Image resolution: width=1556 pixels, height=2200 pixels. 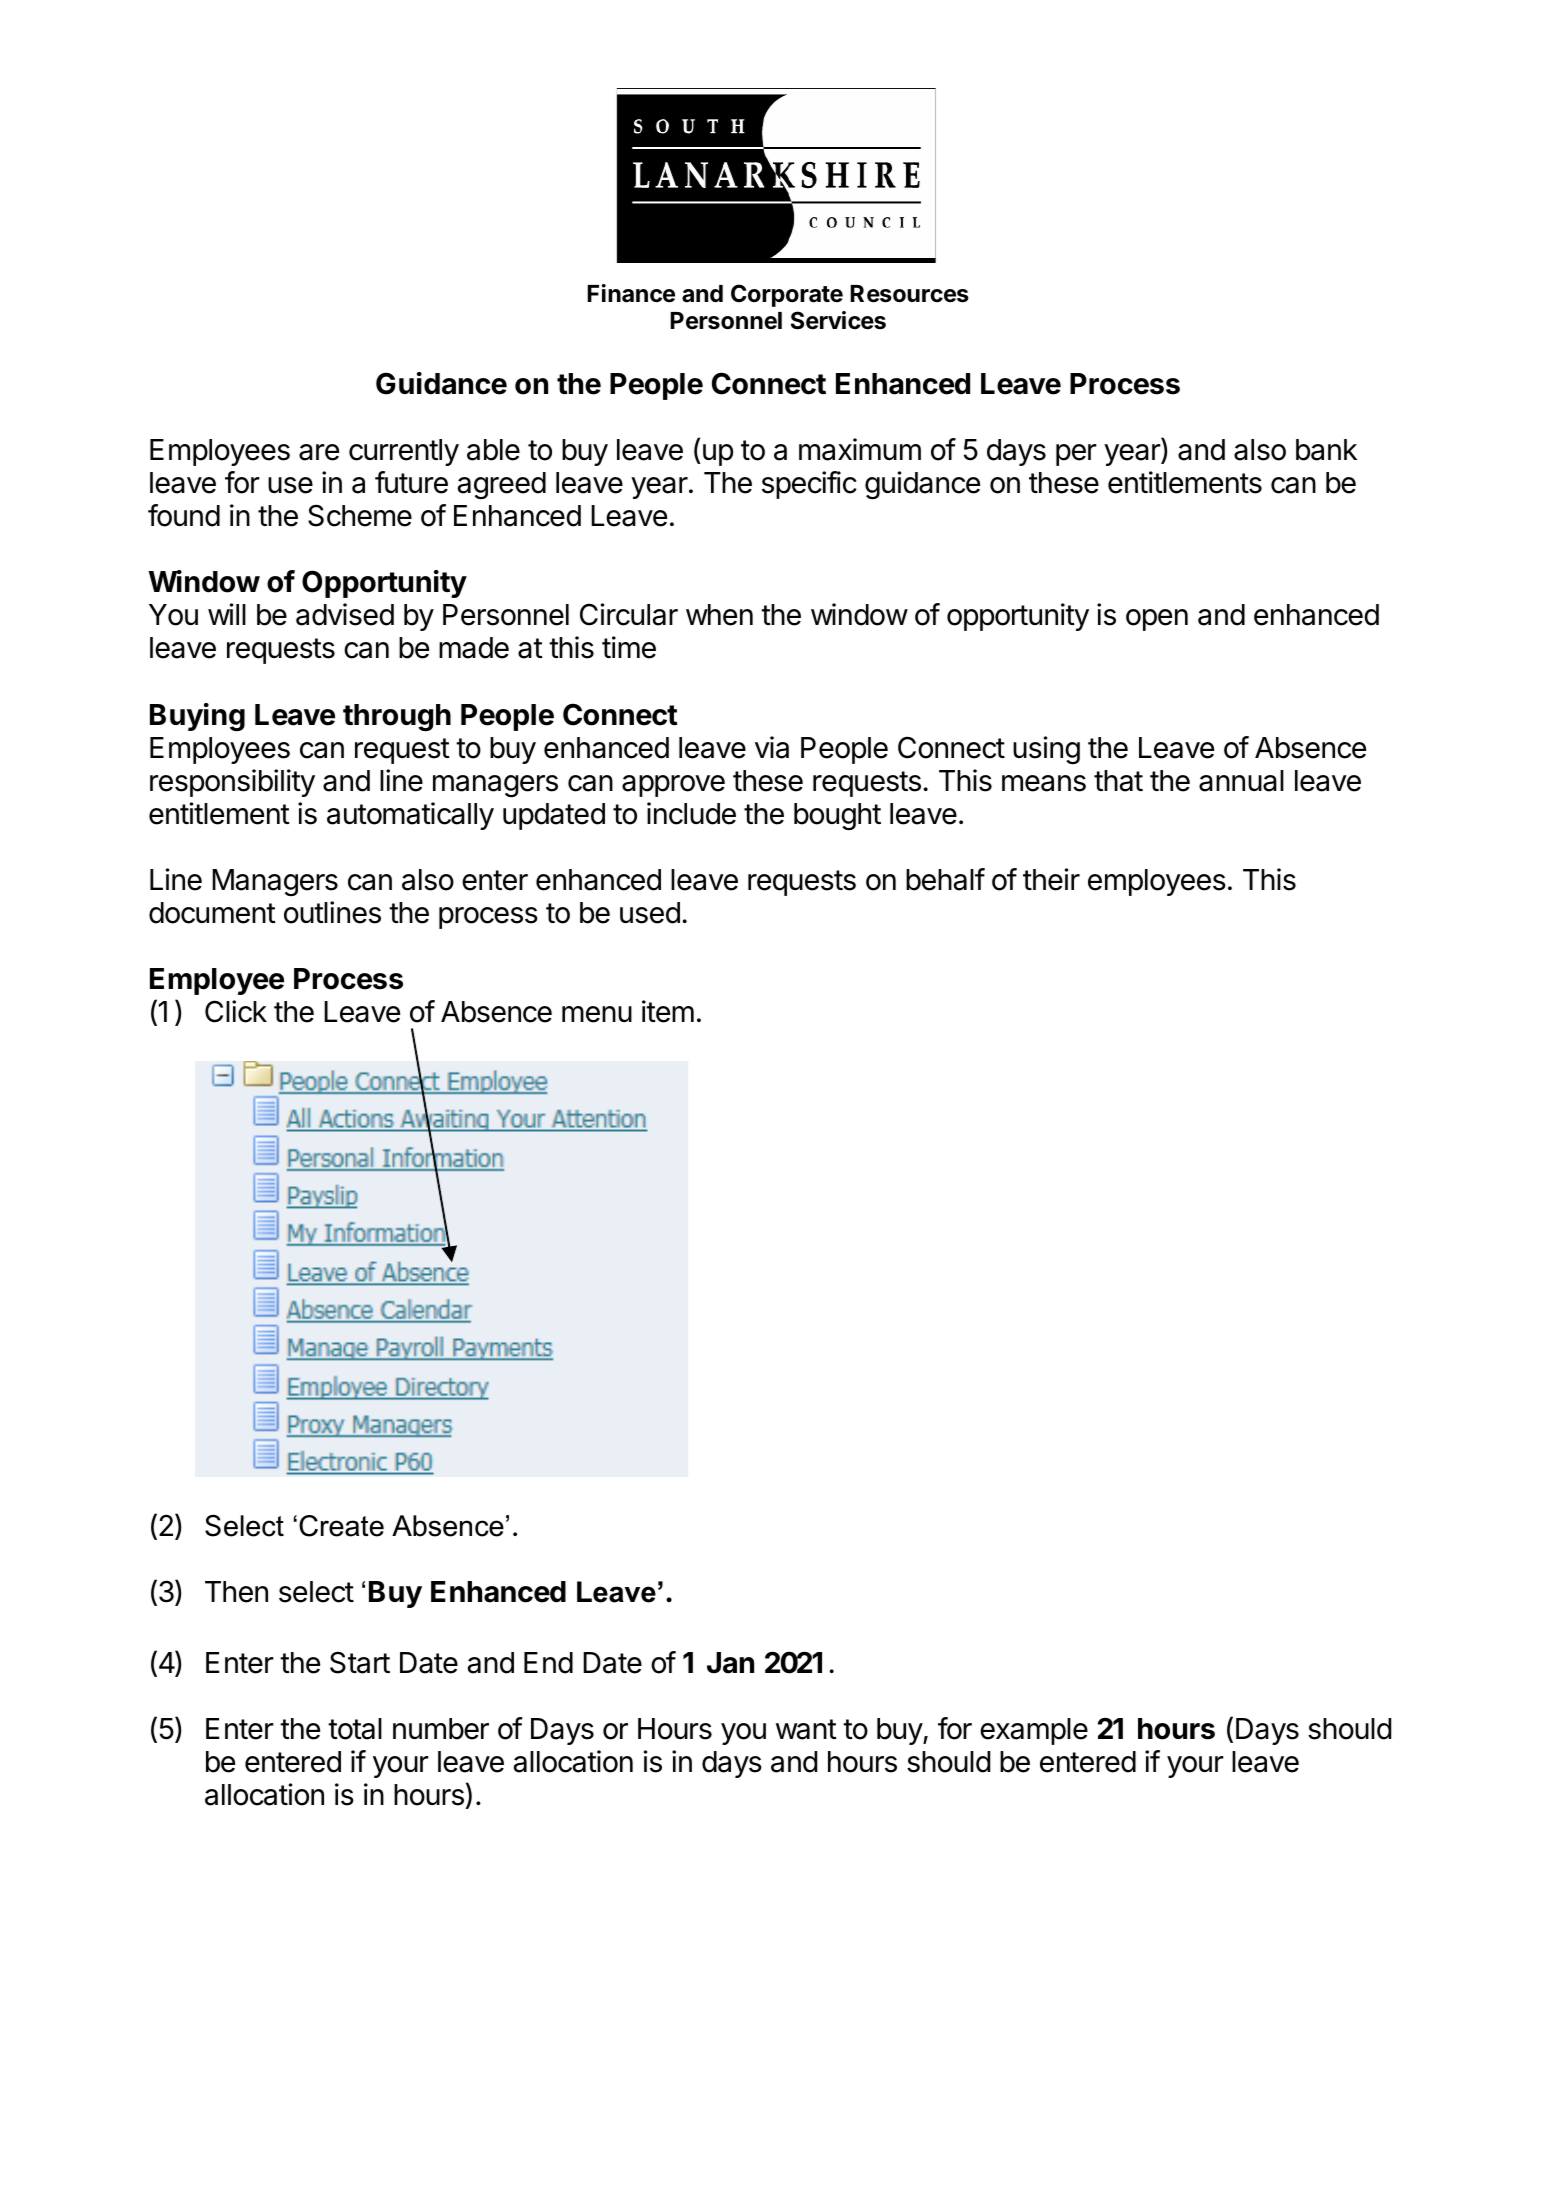 I want to click on via, so click(x=772, y=747).
